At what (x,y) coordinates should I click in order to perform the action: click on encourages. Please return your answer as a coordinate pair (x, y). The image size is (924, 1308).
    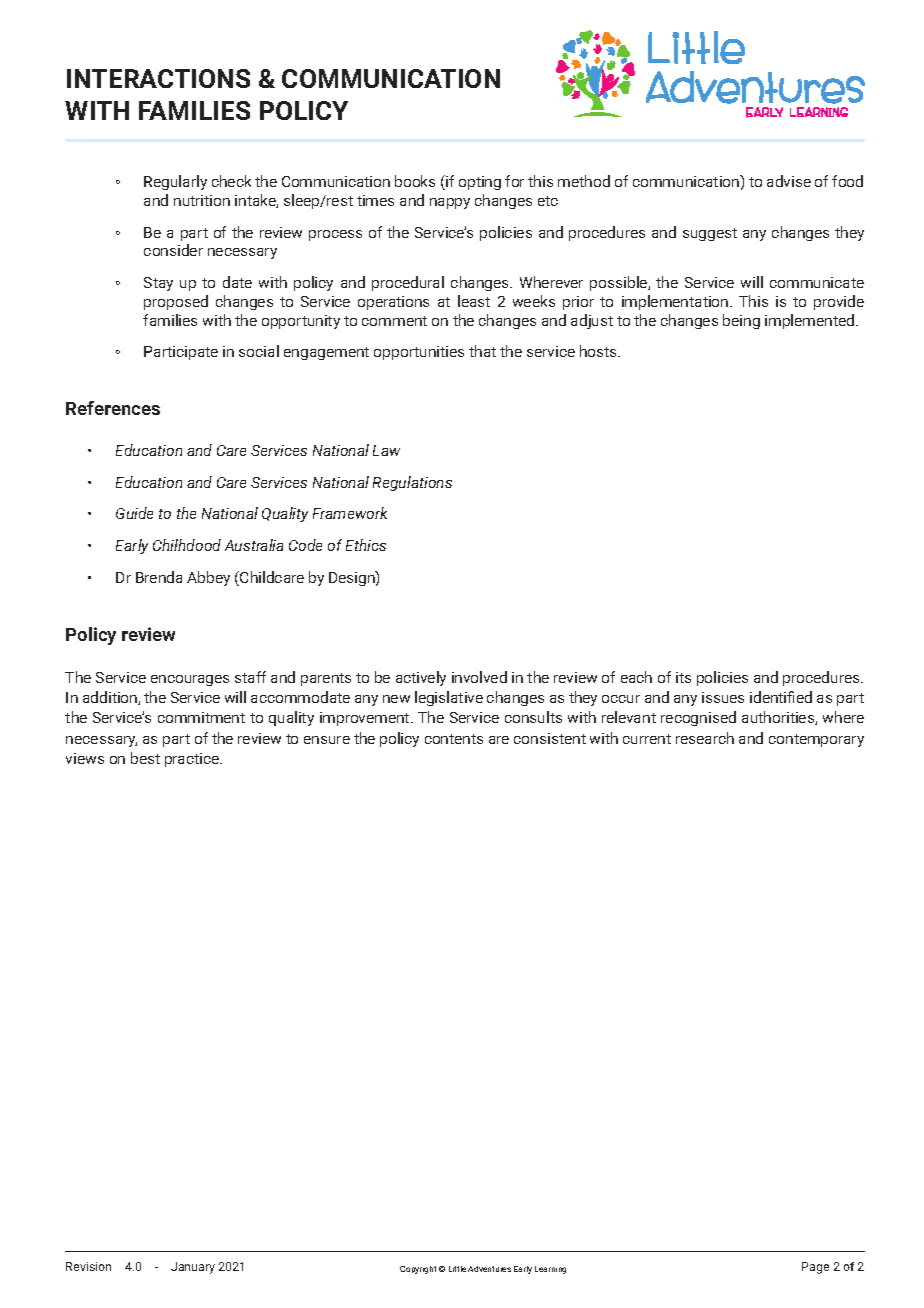
    Looking at the image, I should click on (190, 680).
